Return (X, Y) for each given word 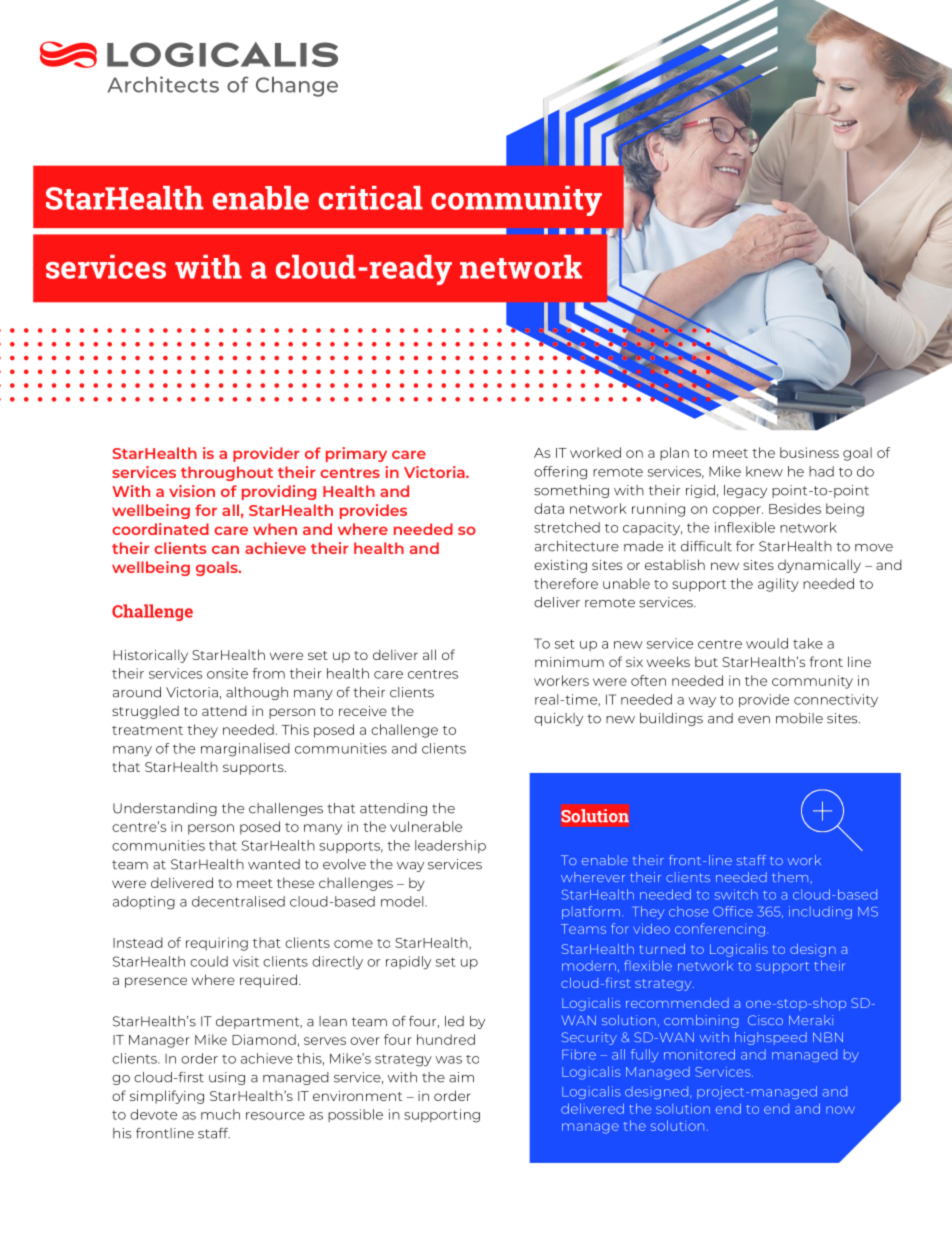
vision (192, 491)
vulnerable (426, 826)
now (840, 1110)
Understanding (165, 809)
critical (371, 198)
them (790, 877)
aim (461, 1077)
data (549, 508)
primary (356, 454)
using (227, 1078)
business (809, 452)
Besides (795, 508)
